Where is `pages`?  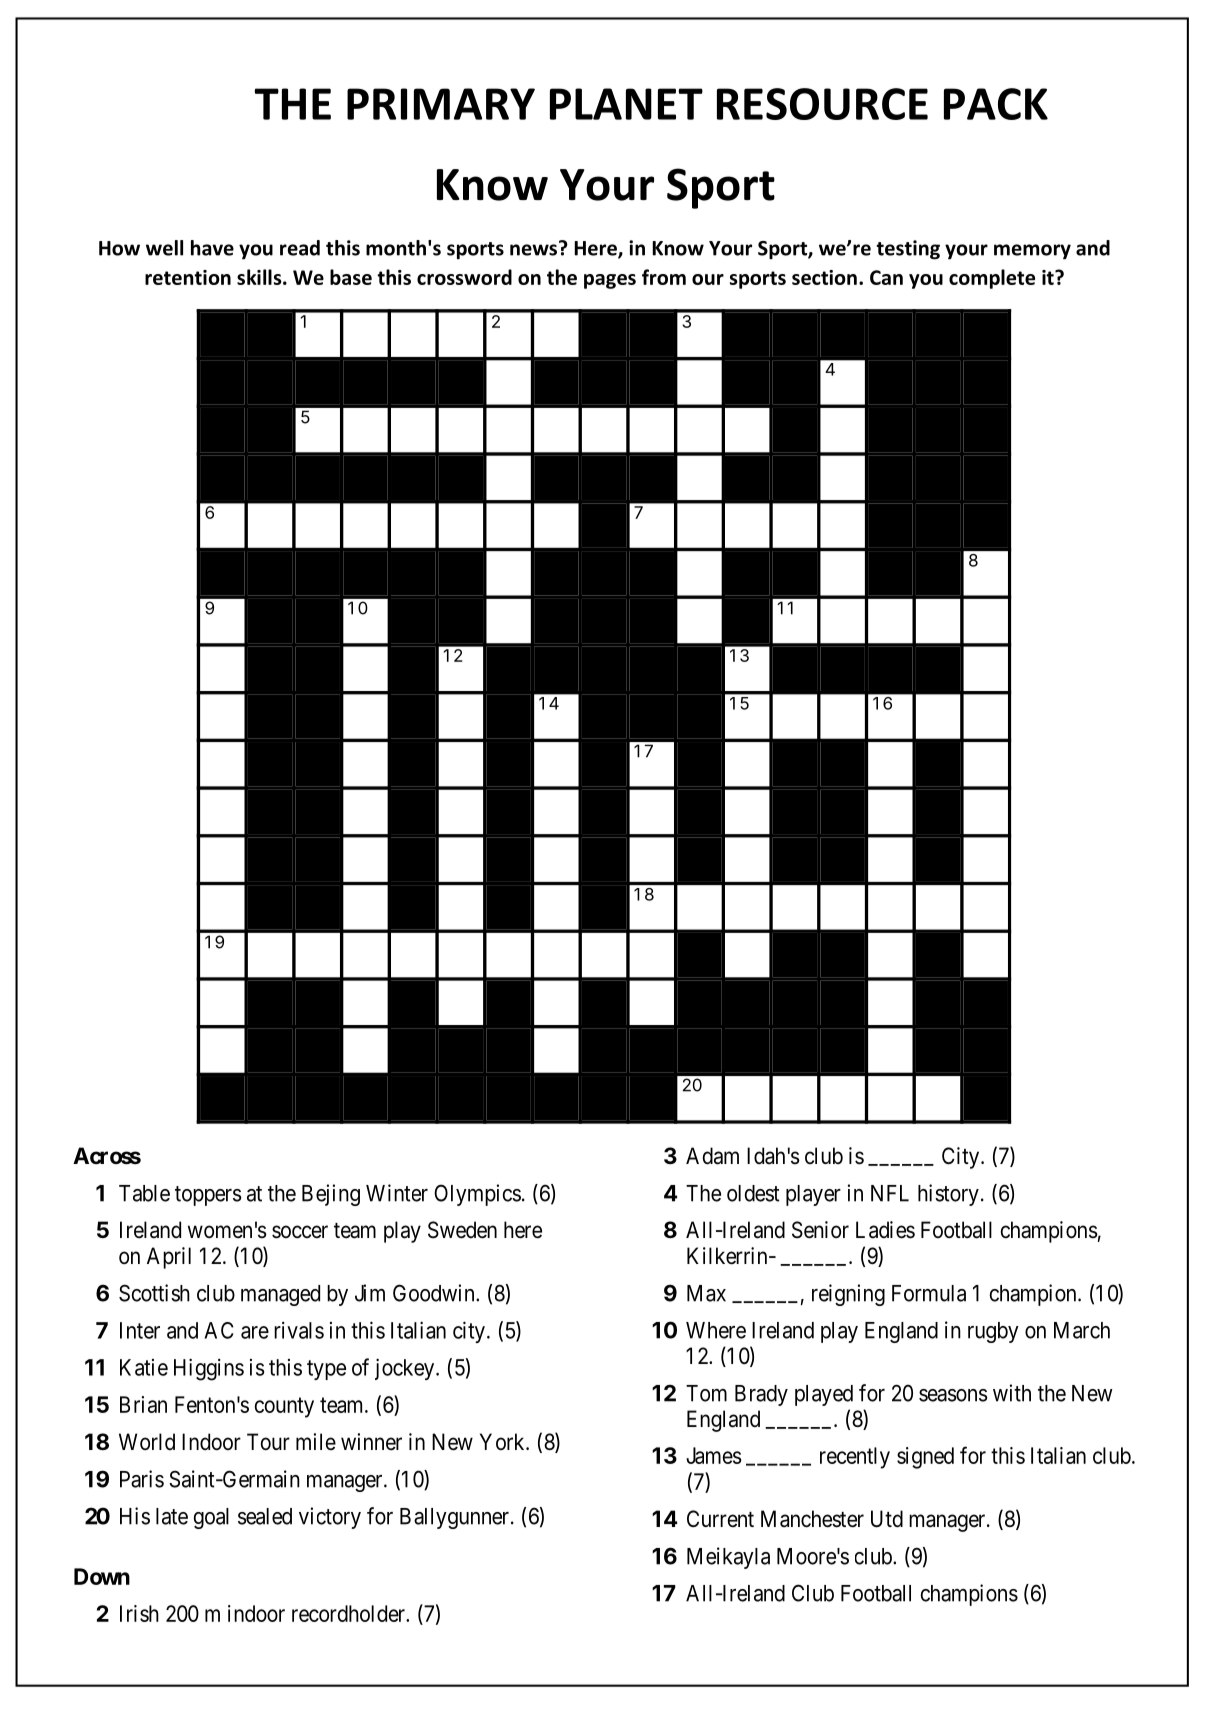
pages is located at coordinates (610, 281).
